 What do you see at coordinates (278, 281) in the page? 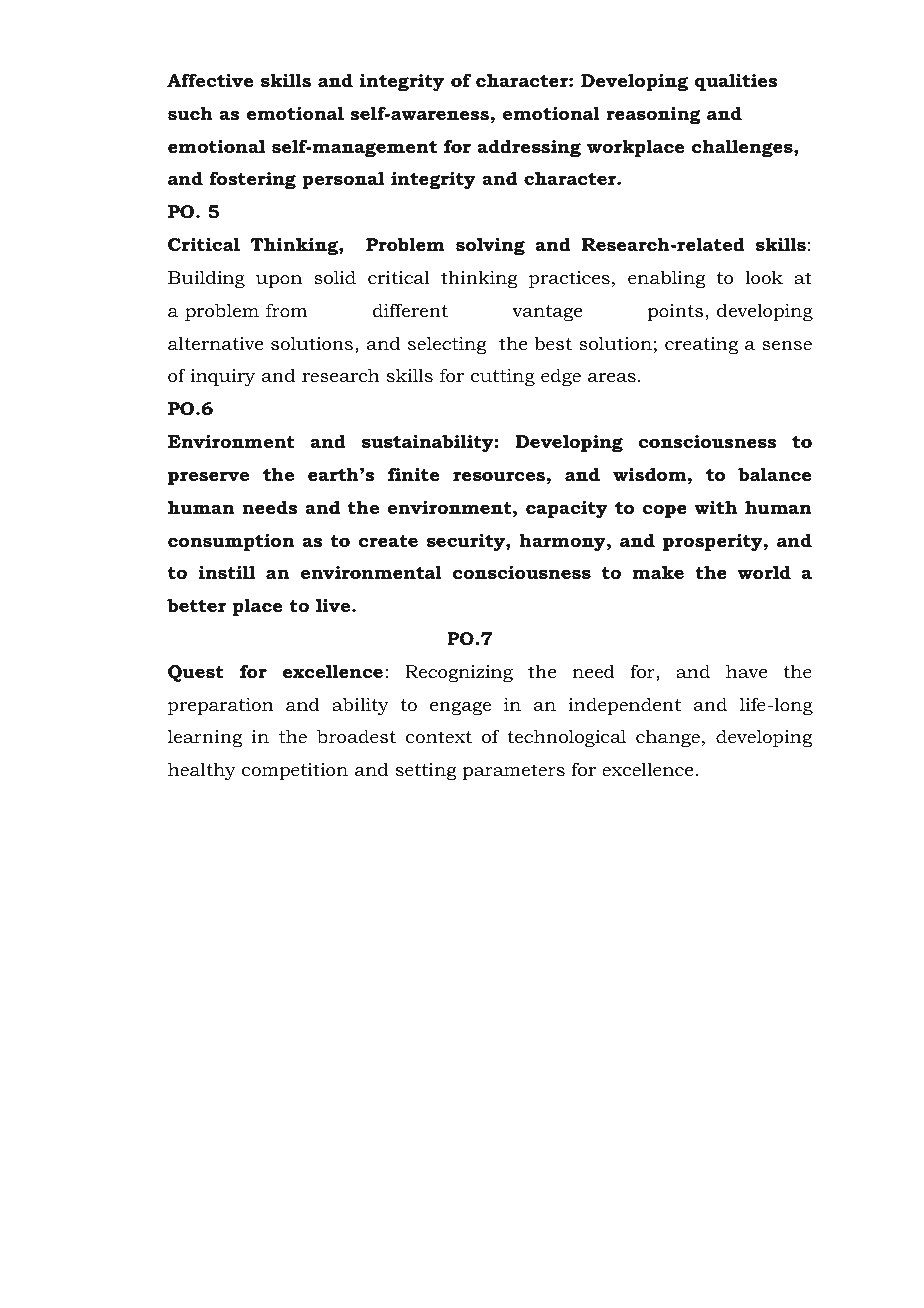
I see `upon` at bounding box center [278, 281].
